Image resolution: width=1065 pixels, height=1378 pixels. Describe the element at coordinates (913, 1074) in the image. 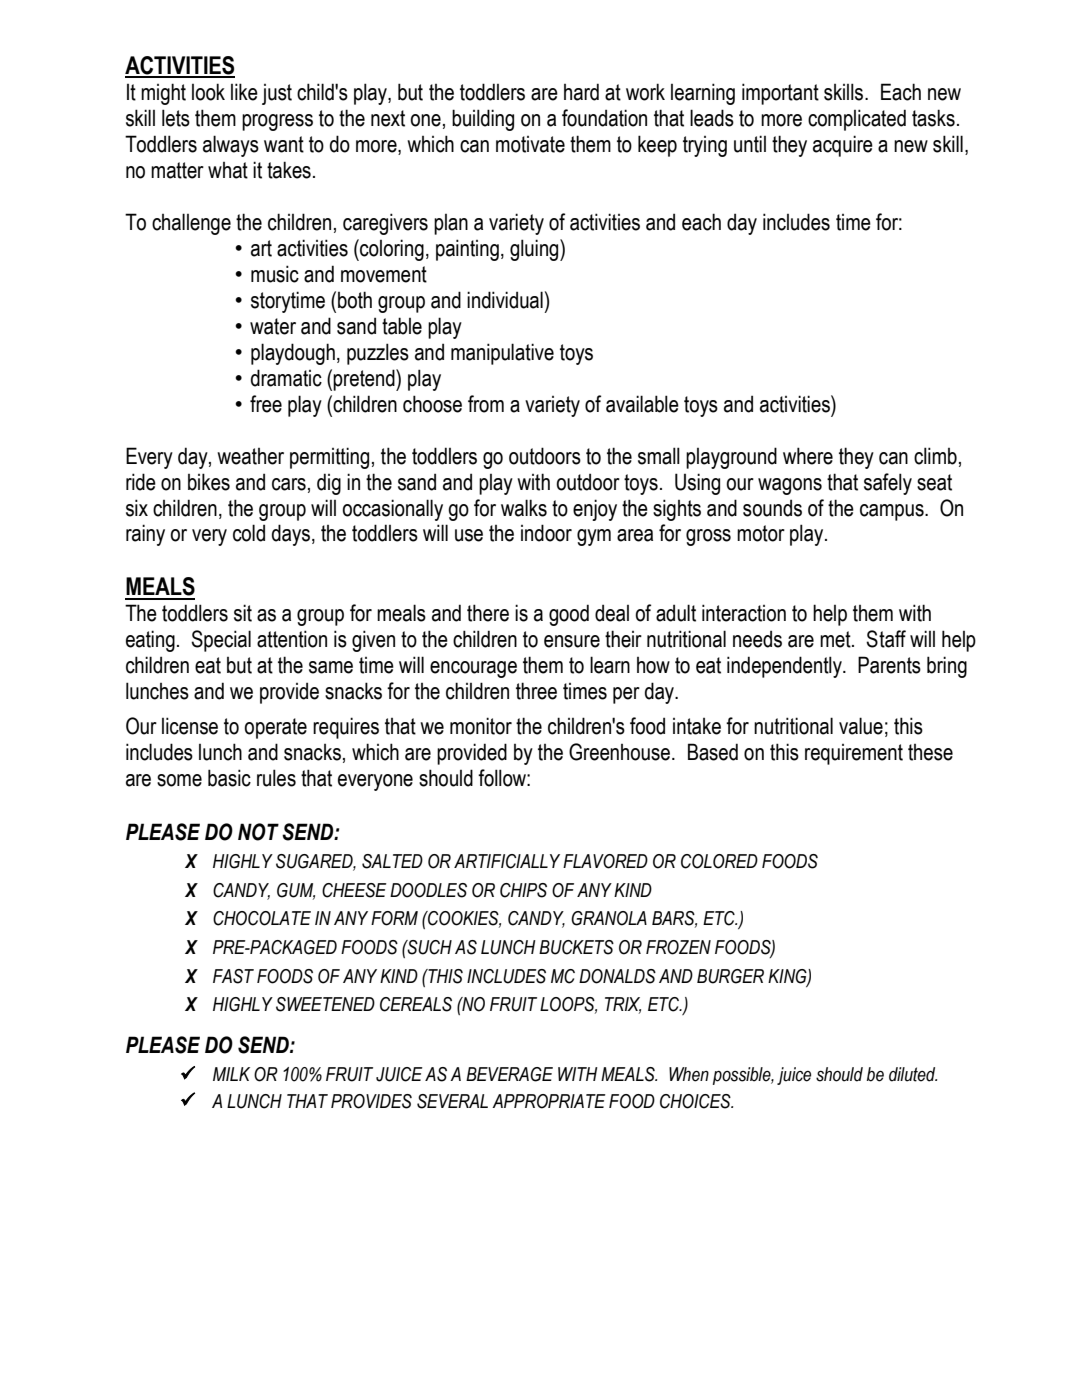

I see `diluted` at that location.
